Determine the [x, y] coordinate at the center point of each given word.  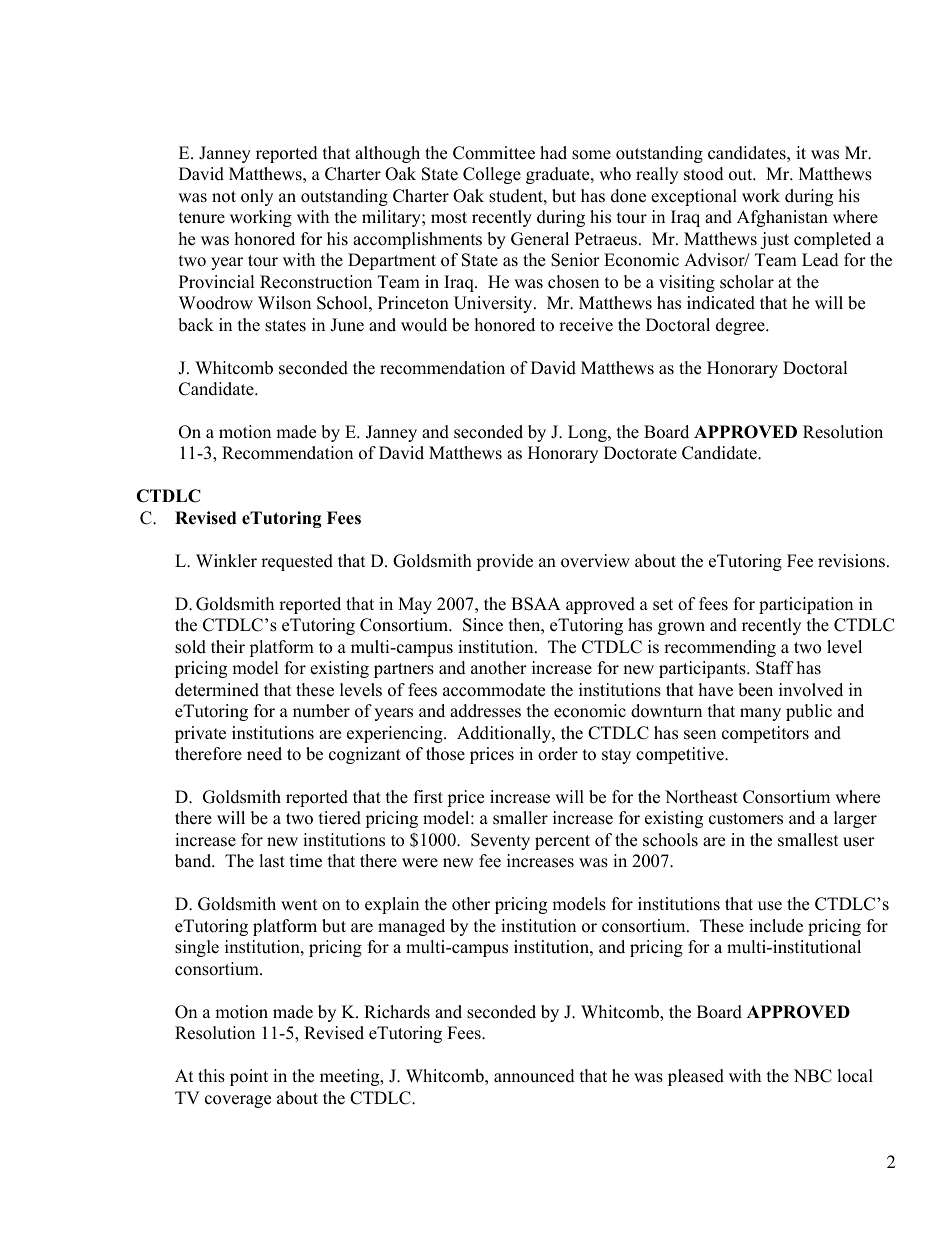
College [492, 175]
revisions [851, 561]
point [249, 1077]
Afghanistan [782, 218]
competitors [765, 734]
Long [588, 433]
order [558, 754]
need [264, 754]
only [257, 197]
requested [297, 562]
